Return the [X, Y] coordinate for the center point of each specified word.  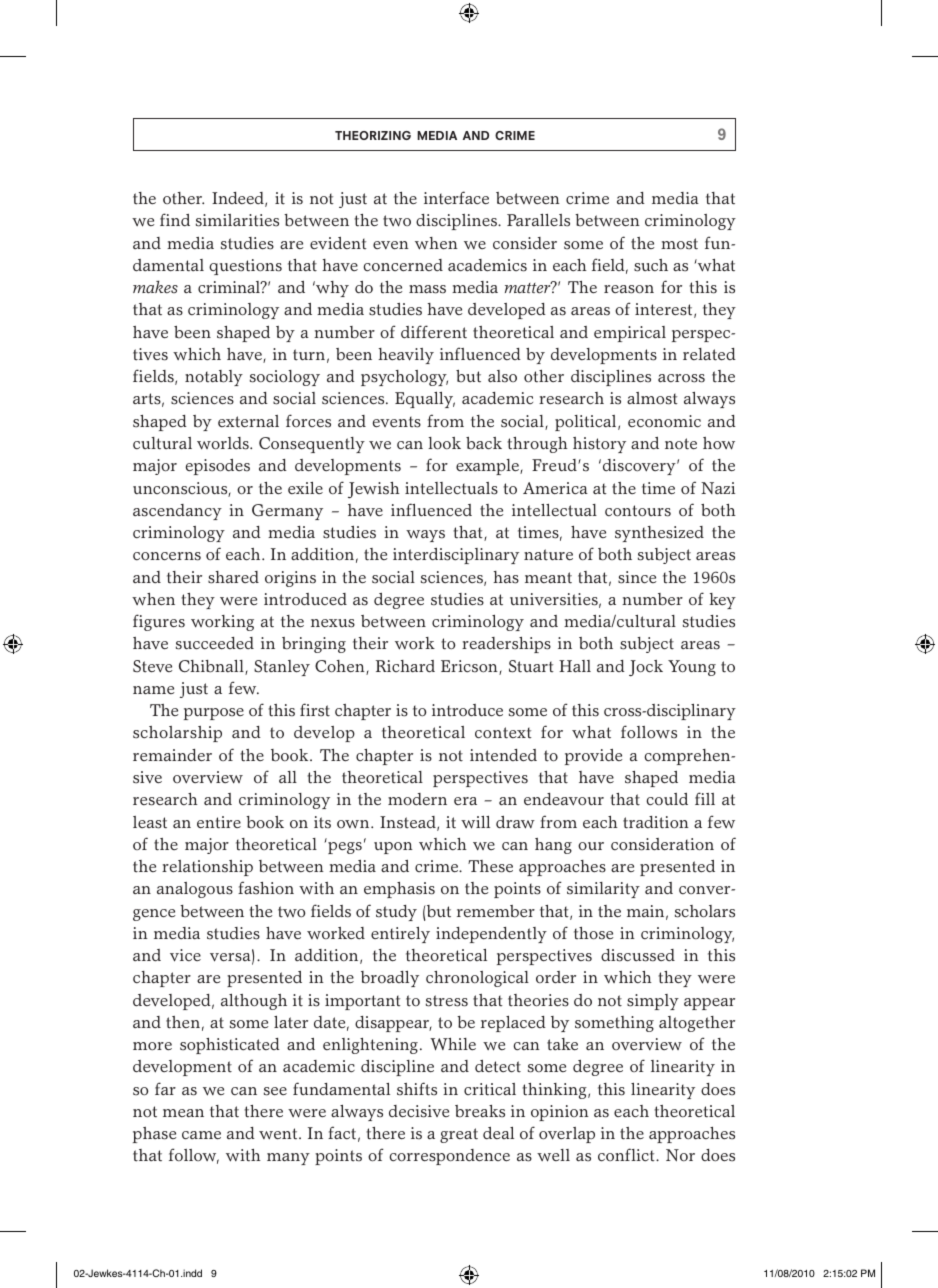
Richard [405, 666]
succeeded [215, 643]
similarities [237, 220]
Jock [646, 668]
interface [456, 198]
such [651, 265]
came [201, 1135]
